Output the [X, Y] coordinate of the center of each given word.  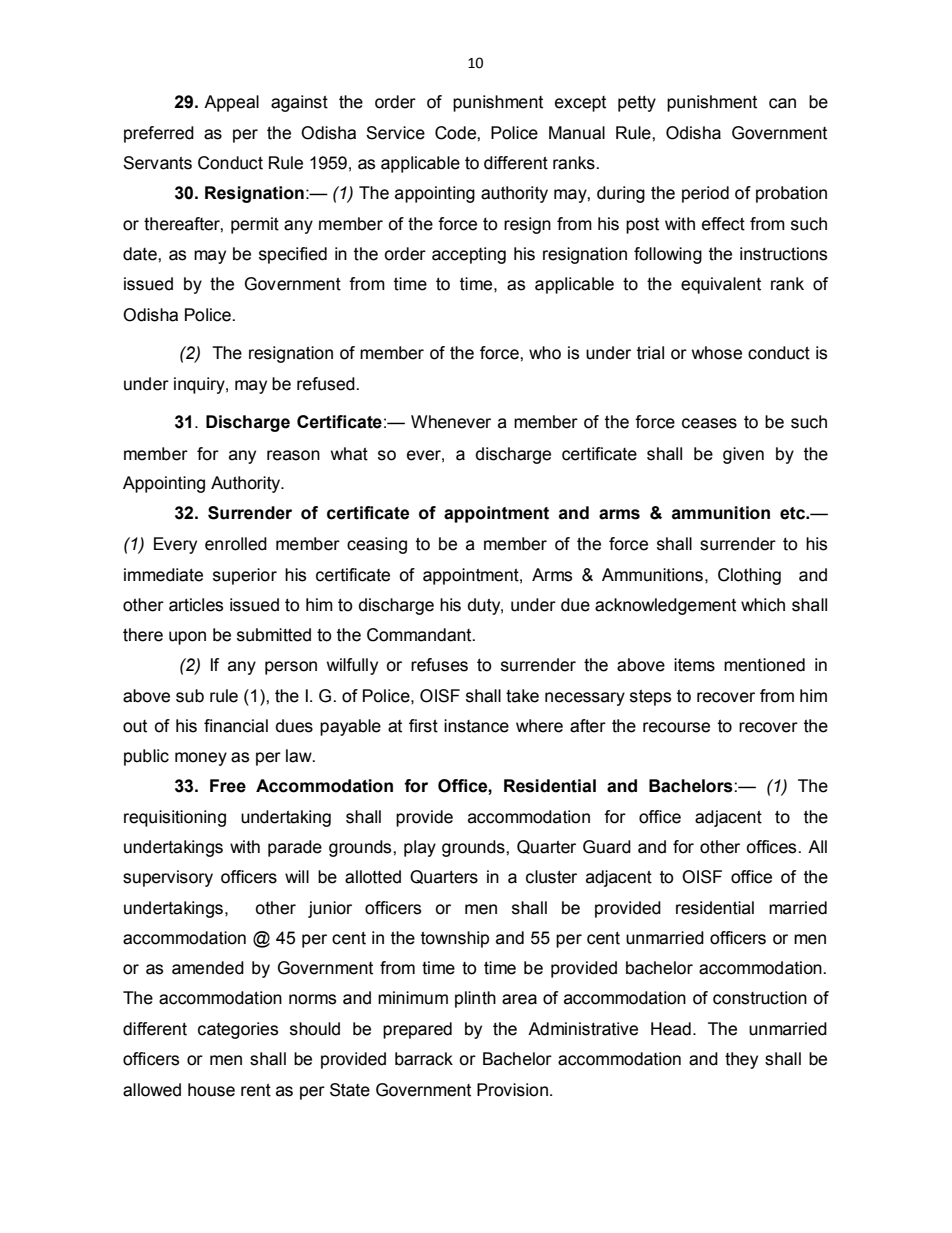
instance [476, 726]
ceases [709, 423]
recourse [676, 727]
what [349, 454]
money [201, 759]
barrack [424, 1059]
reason [293, 455]
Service [395, 133]
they [741, 1060]
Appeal [231, 103]
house [211, 1090]
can [782, 103]
